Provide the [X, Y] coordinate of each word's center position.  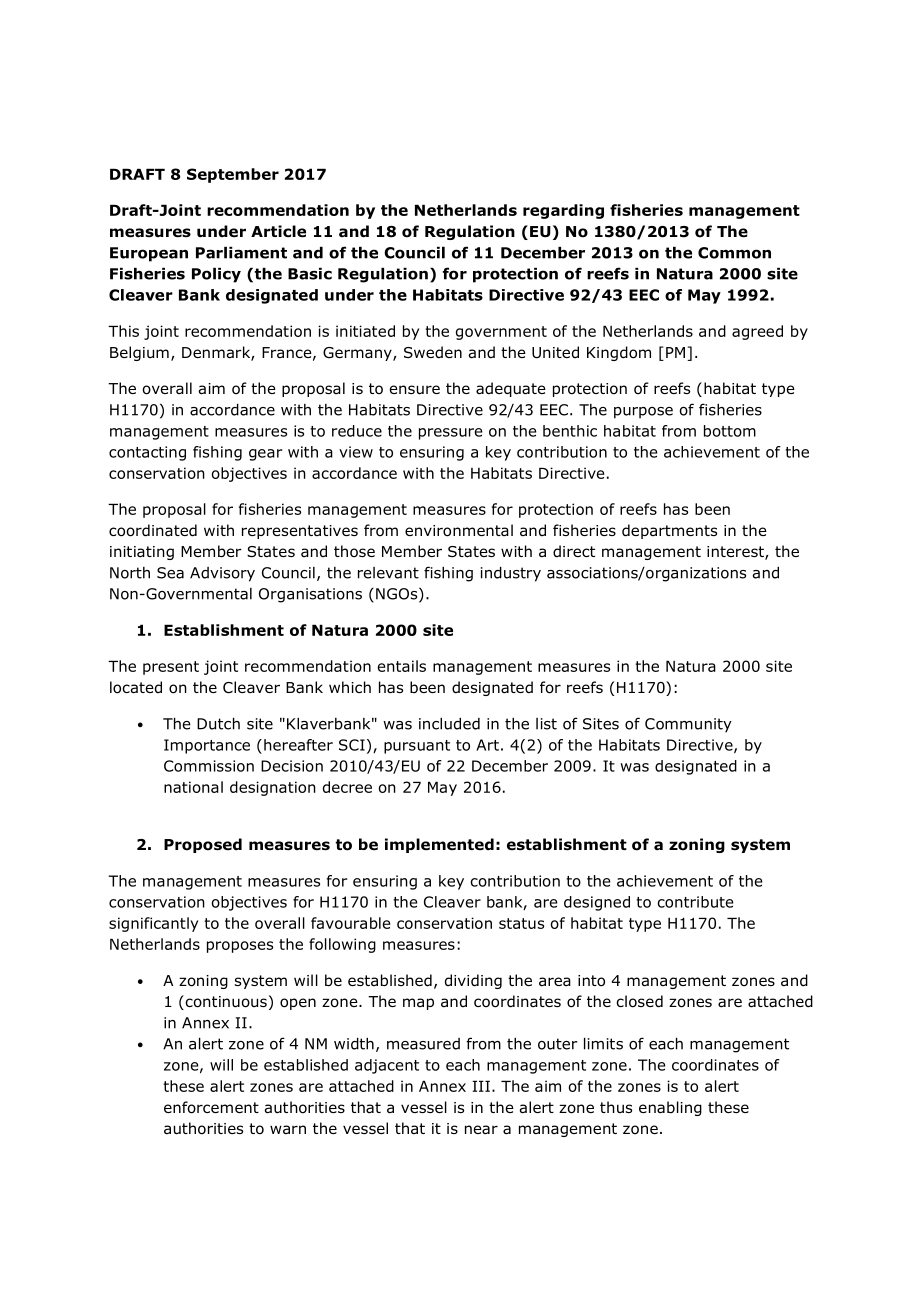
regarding [563, 211]
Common [734, 253]
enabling [670, 1108]
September [233, 175]
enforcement [211, 1107]
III [481, 1086]
